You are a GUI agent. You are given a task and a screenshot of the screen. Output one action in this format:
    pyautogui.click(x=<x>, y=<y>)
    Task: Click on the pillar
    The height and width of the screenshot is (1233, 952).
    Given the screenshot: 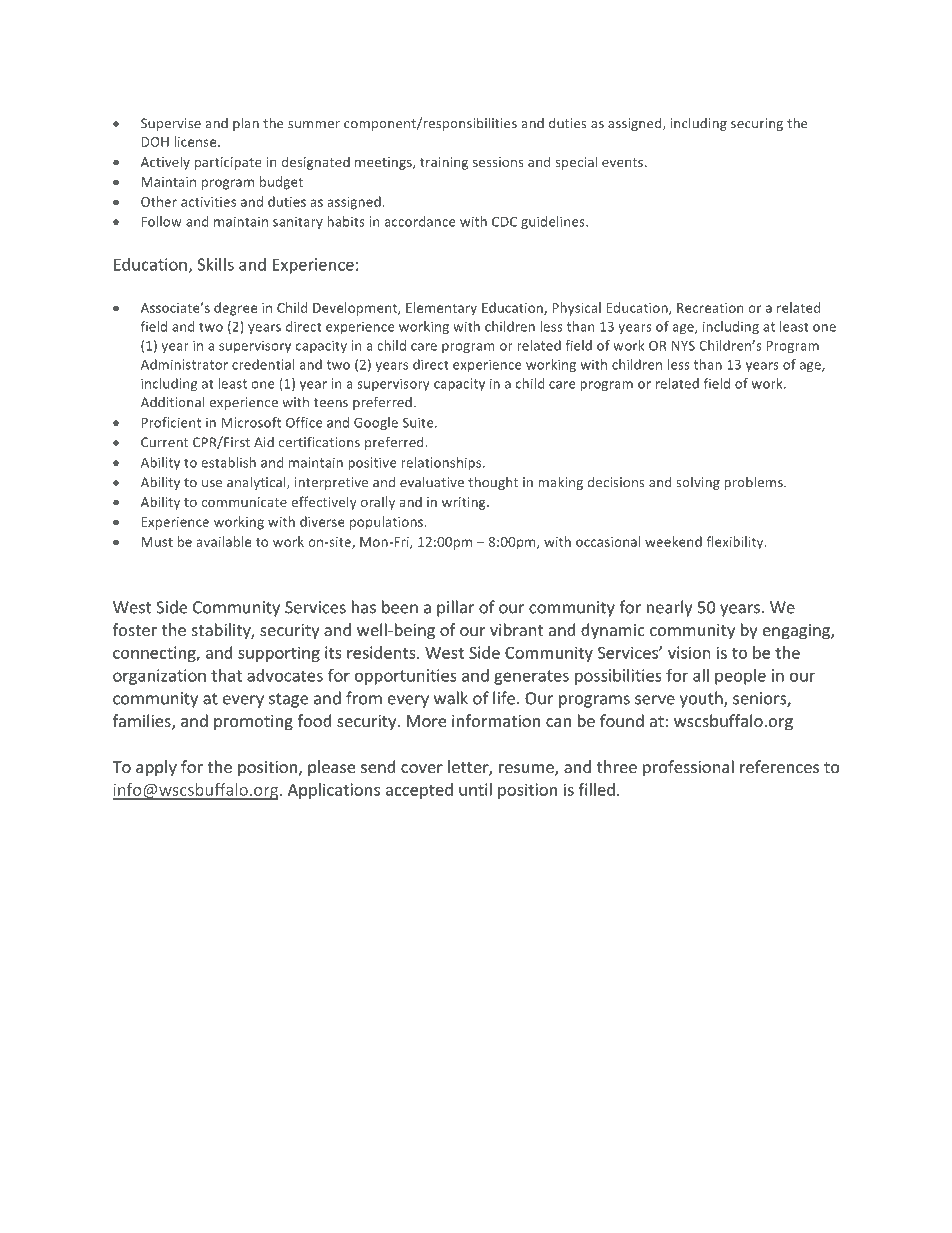 What is the action you would take?
    pyautogui.click(x=455, y=608)
